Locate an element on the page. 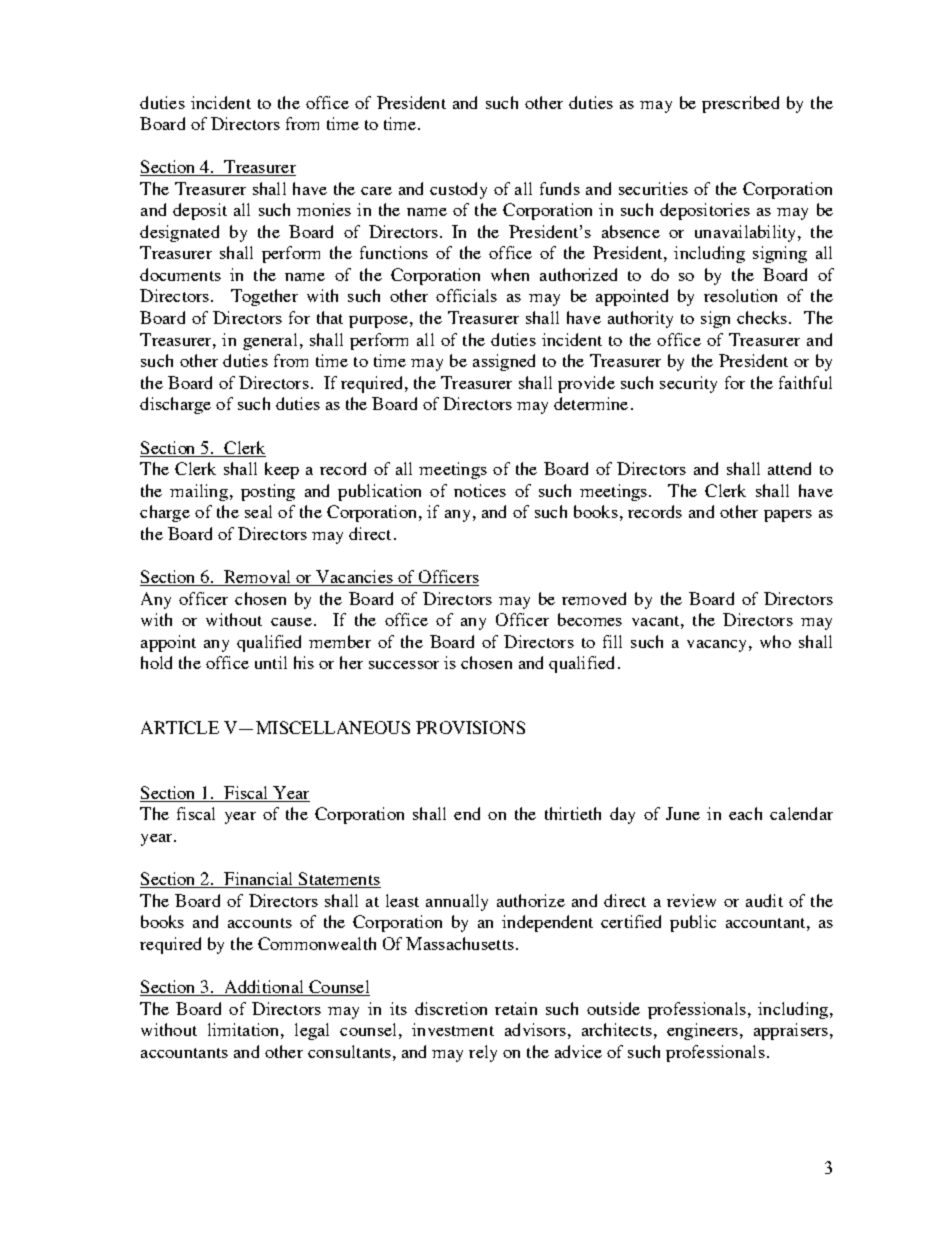 The image size is (952, 1233). keep is located at coordinates (282, 470).
